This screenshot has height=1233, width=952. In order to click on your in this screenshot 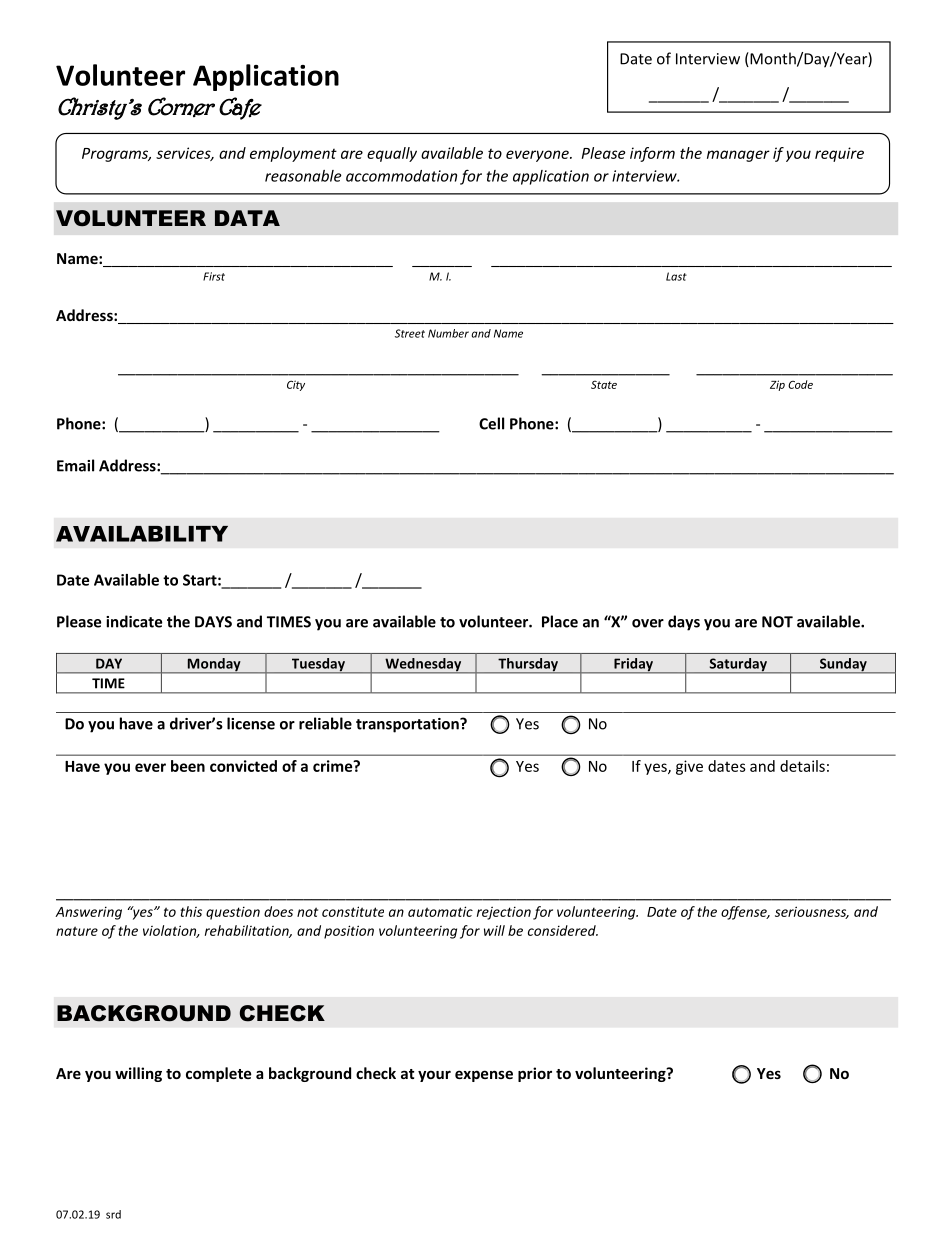, I will do `click(434, 1076)`.
